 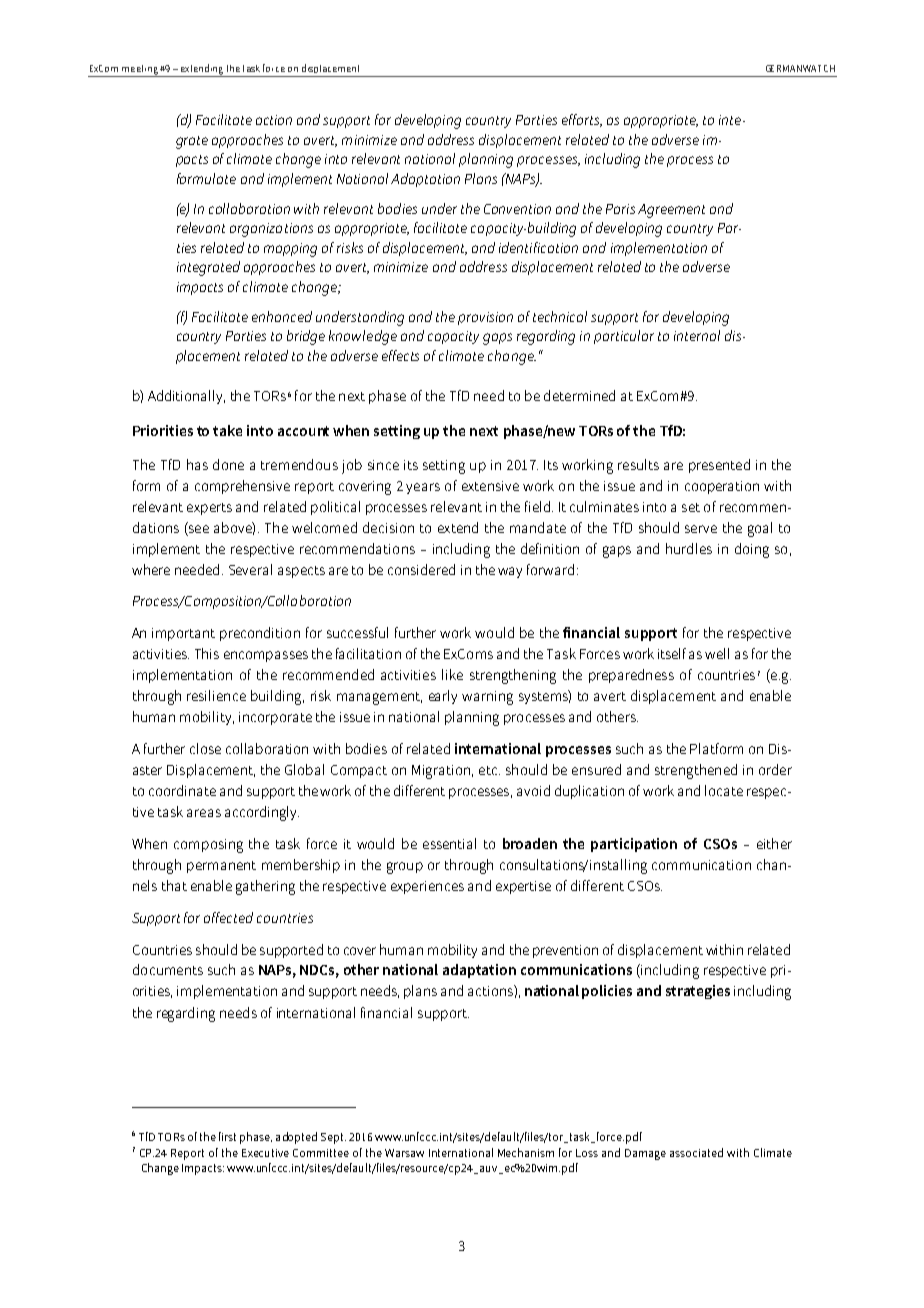 I want to click on Warsaw, so click(x=404, y=1153).
